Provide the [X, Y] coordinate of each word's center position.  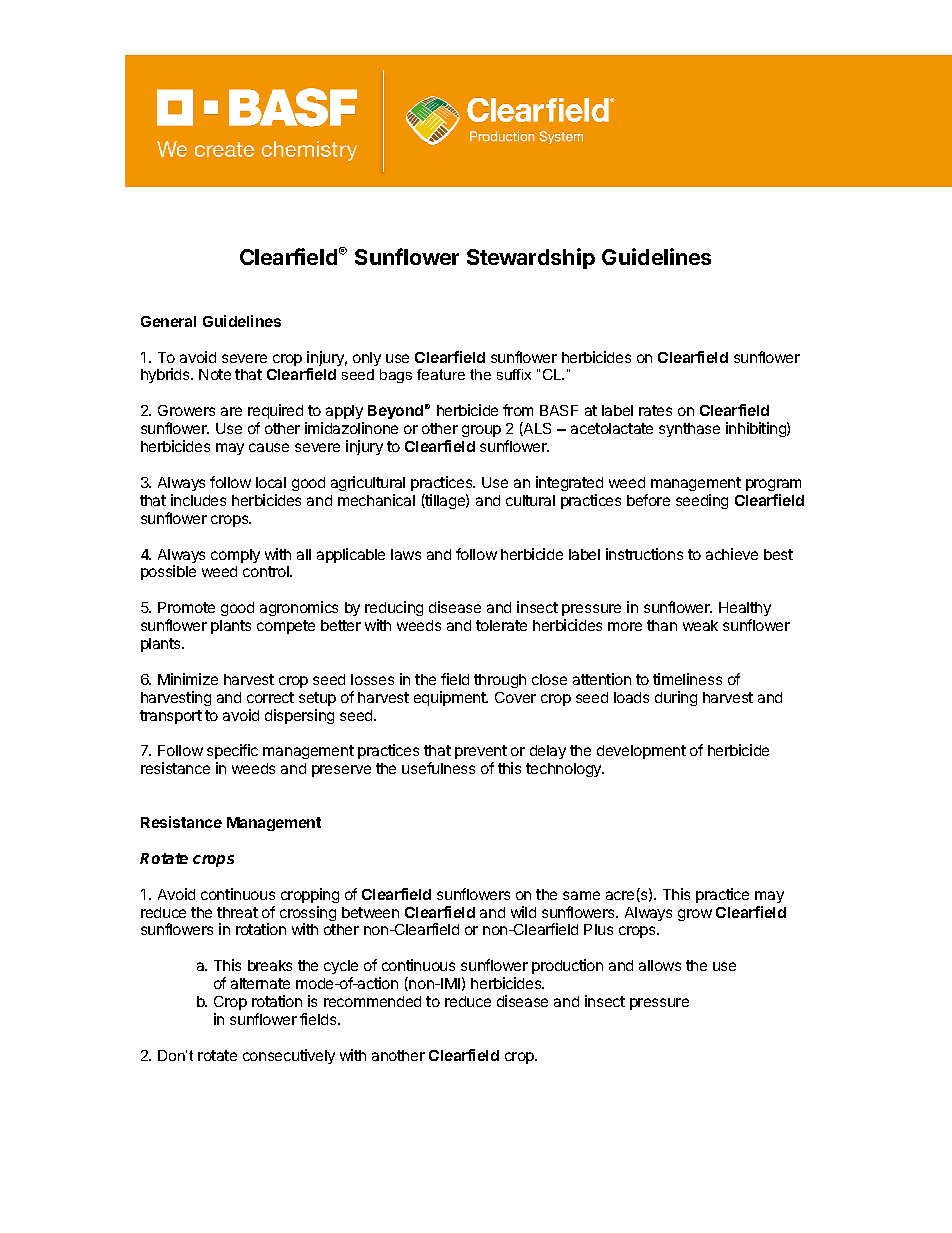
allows [660, 965]
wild [523, 912]
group [481, 431]
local [271, 482]
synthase [689, 430]
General [168, 321]
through [500, 681]
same [581, 895]
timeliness [687, 679]
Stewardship [531, 258]
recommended [372, 1001]
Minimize [188, 679]
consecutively [289, 1056]
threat [237, 912]
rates [655, 410]
